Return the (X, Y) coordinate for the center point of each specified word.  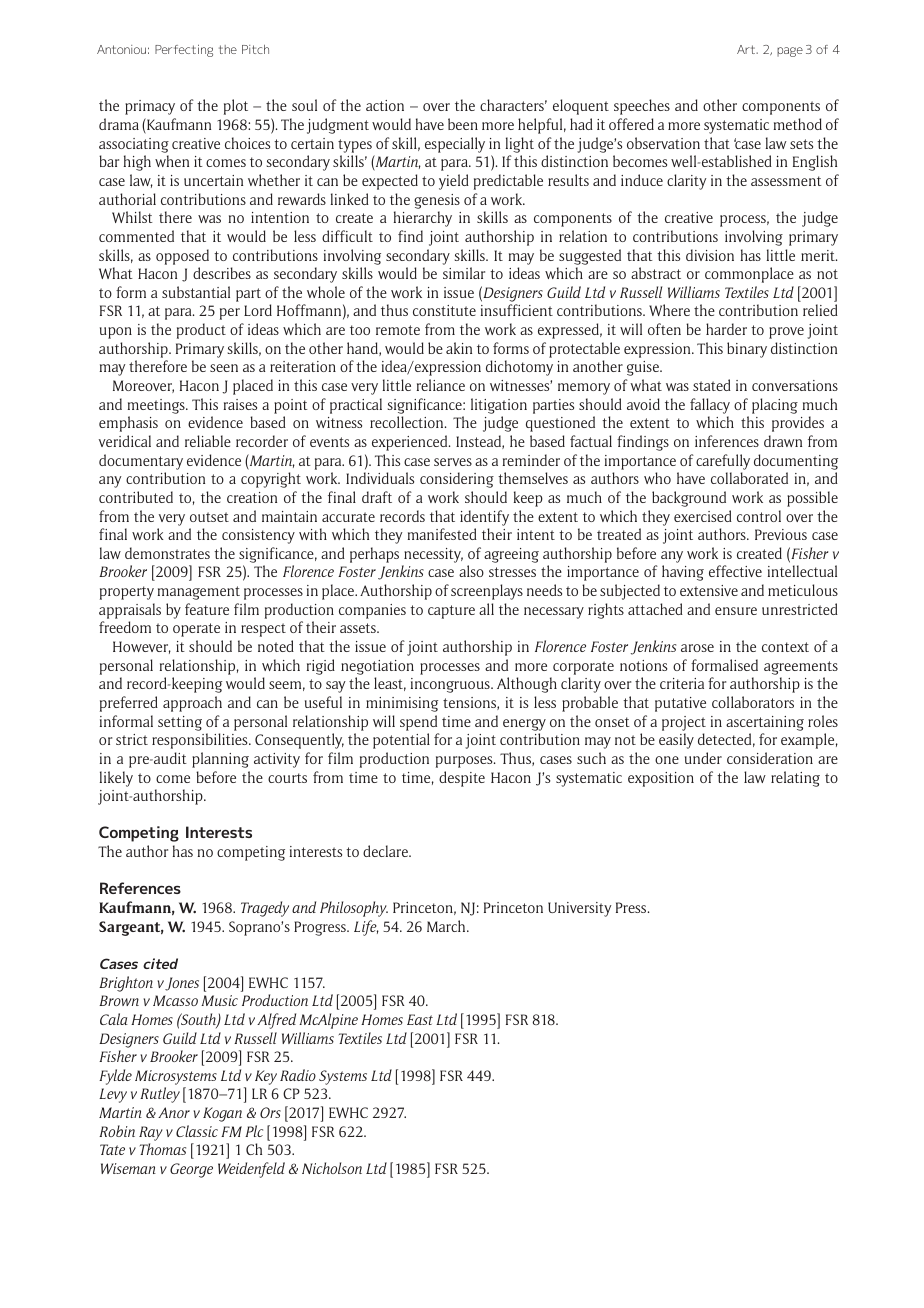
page (790, 52)
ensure (736, 611)
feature (207, 609)
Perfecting (184, 51)
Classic (197, 1131)
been (463, 124)
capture (451, 612)
